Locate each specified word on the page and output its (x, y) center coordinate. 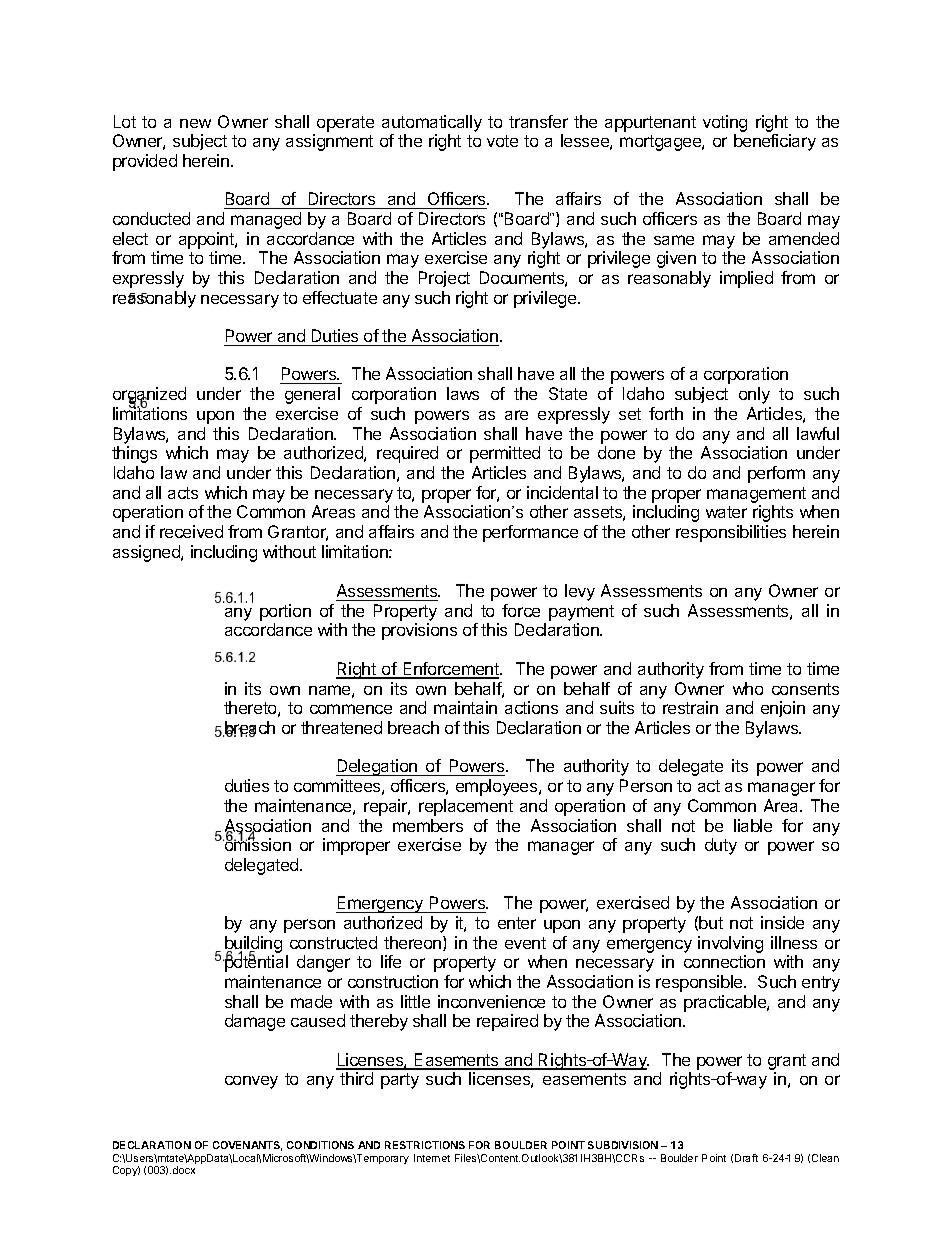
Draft (746, 1158)
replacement (466, 807)
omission (257, 844)
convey (251, 1082)
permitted (505, 454)
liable (753, 825)
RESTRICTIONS (425, 1145)
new (195, 123)
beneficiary (775, 142)
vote (502, 141)
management (756, 495)
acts (183, 493)
